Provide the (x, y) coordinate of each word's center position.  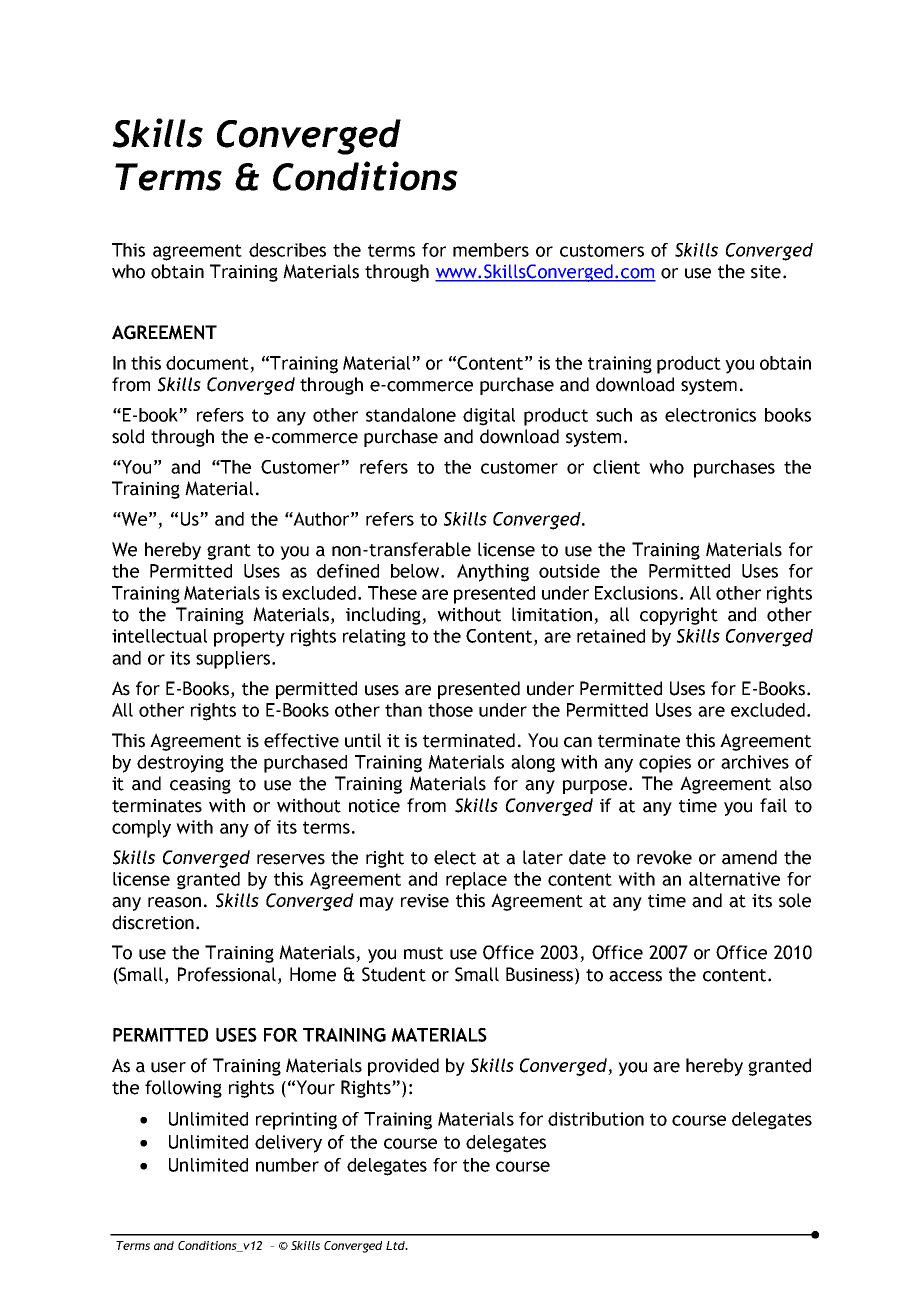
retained (611, 636)
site (766, 272)
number (287, 1165)
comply (141, 829)
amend (749, 857)
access (635, 976)
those (450, 710)
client (616, 467)
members (491, 250)
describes (287, 250)
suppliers (233, 660)
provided (403, 1067)
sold (128, 436)
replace (476, 881)
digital (489, 417)
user (168, 1067)
